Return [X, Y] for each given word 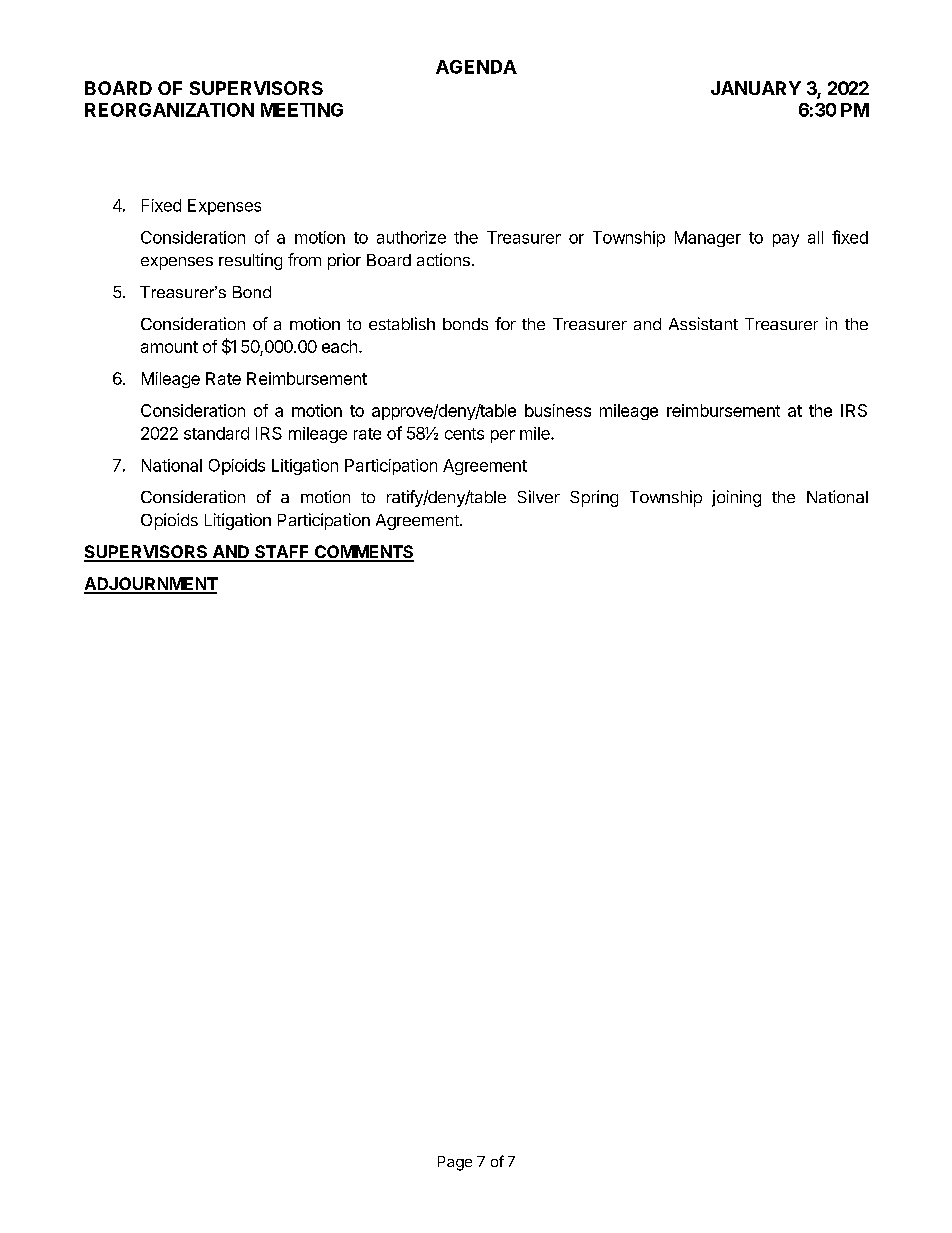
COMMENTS [363, 553]
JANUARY [756, 88]
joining [736, 498]
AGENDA [476, 67]
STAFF [282, 553]
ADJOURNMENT [151, 585]
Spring [594, 498]
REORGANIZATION [169, 110]
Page [455, 1163]
